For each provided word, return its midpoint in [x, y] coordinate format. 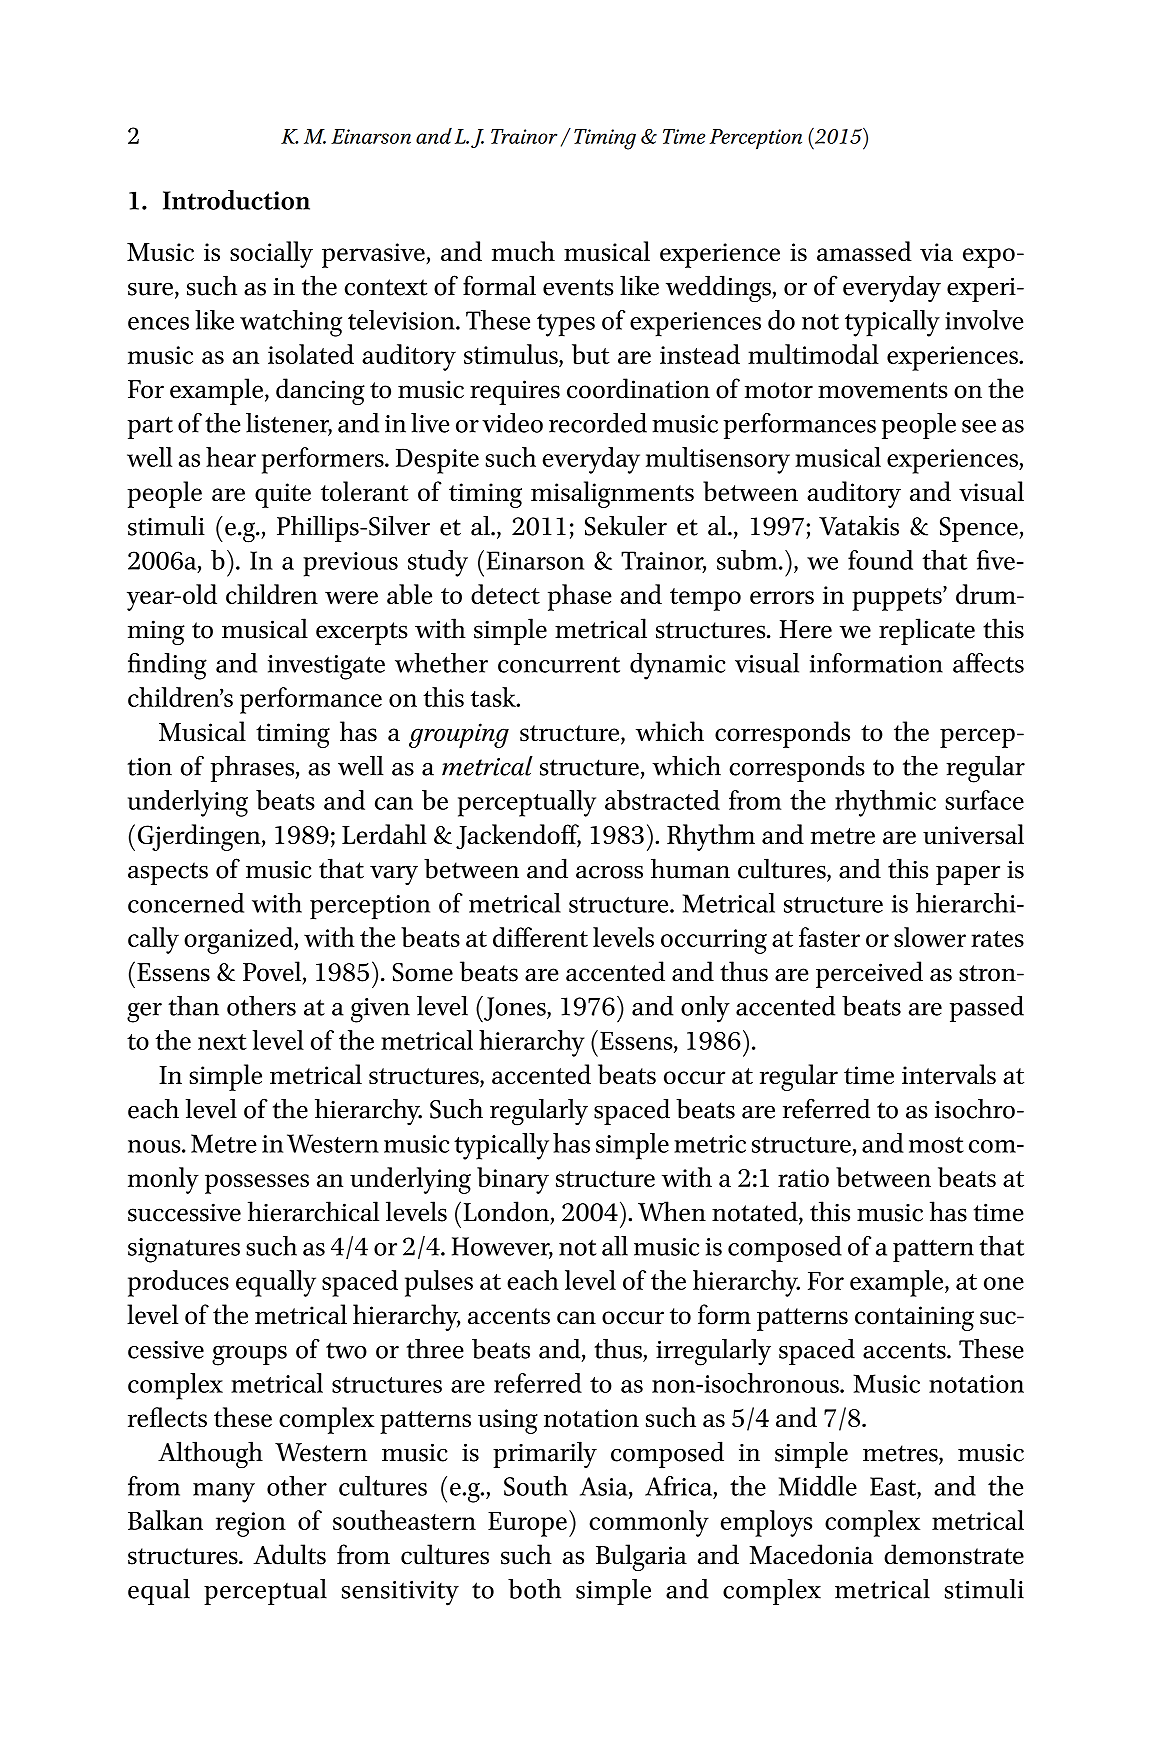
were [351, 597]
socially [271, 254]
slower [930, 937]
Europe [527, 1524]
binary [513, 1180]
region [251, 1524]
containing [914, 1318]
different [540, 937]
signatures [184, 1250]
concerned [186, 903]
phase [580, 597]
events [578, 287]
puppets [898, 598]
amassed [864, 251]
